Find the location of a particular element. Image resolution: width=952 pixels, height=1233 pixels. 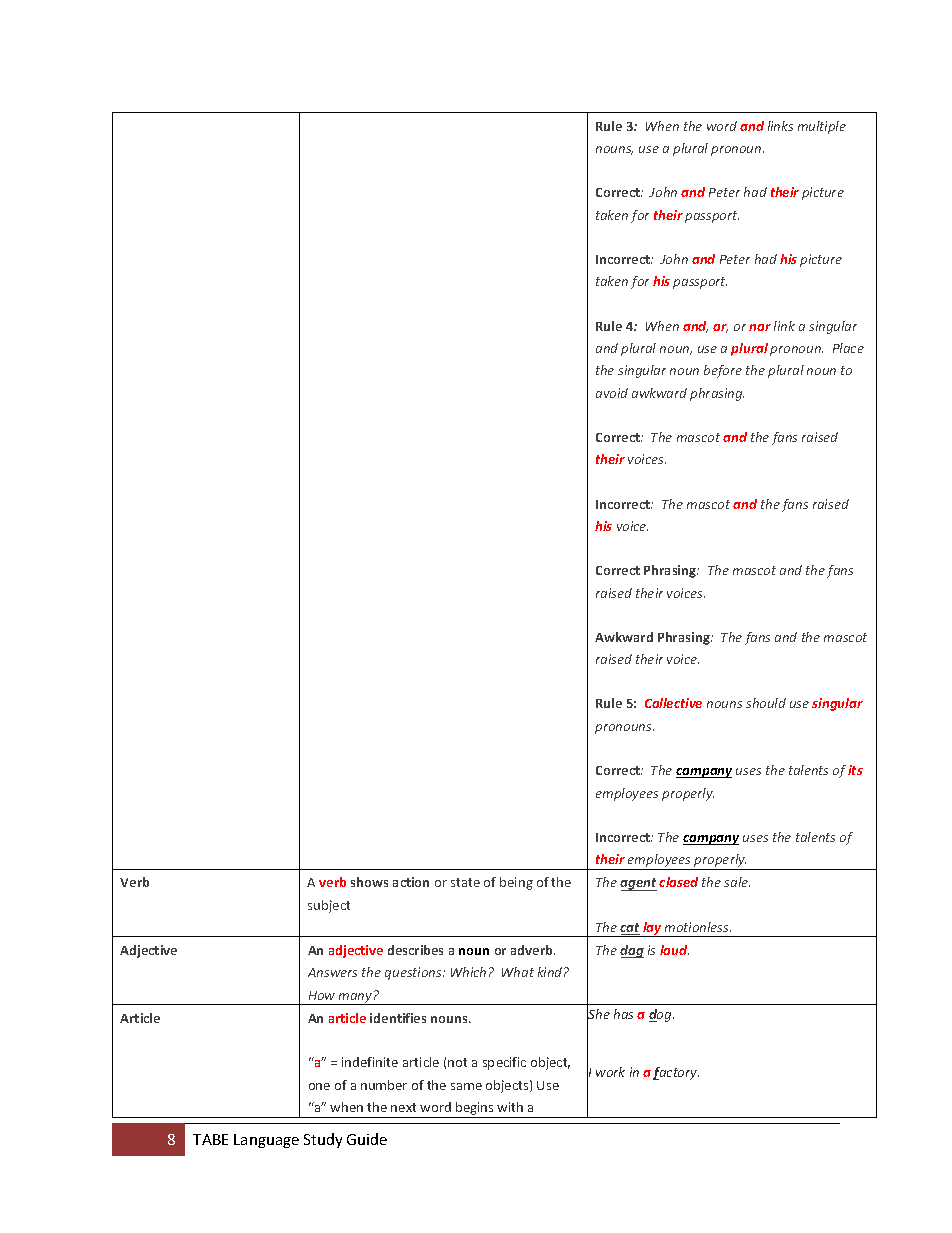

nor is located at coordinates (760, 327).
